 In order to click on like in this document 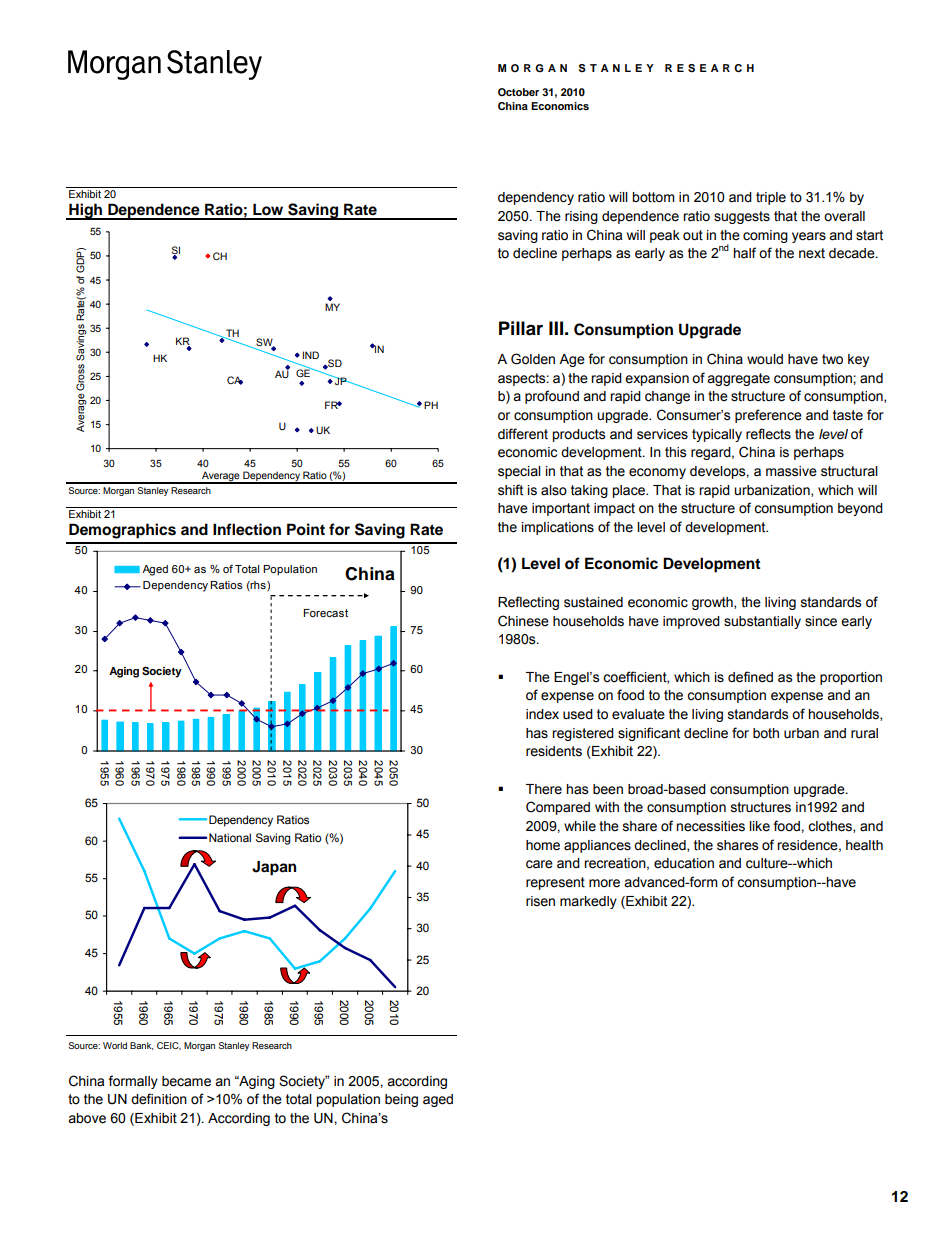, I will do `click(759, 826)`.
